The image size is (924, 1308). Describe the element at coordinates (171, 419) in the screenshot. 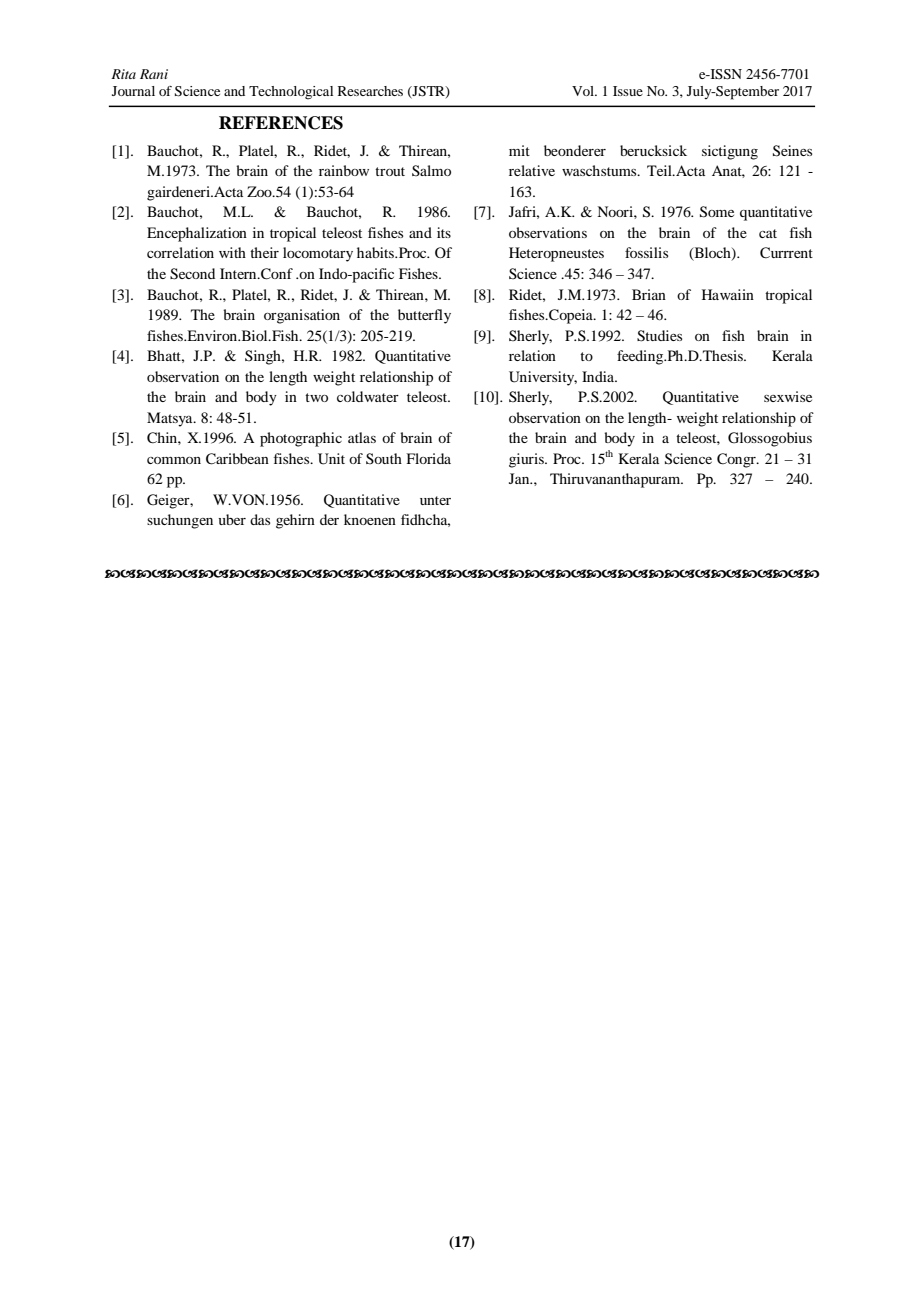

I see `Matsya` at that location.
